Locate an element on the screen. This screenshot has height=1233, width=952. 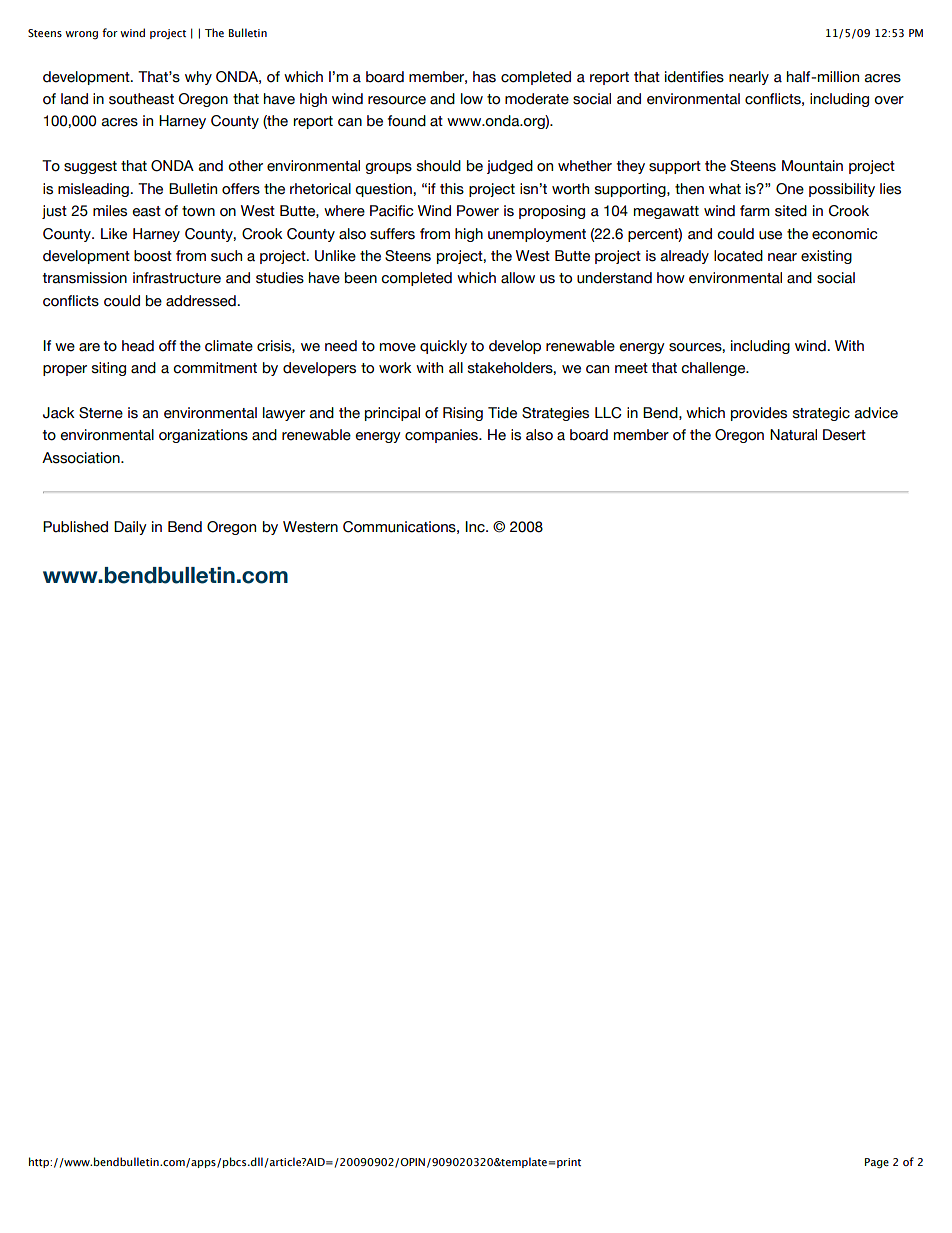
Page is located at coordinates (877, 1163).
